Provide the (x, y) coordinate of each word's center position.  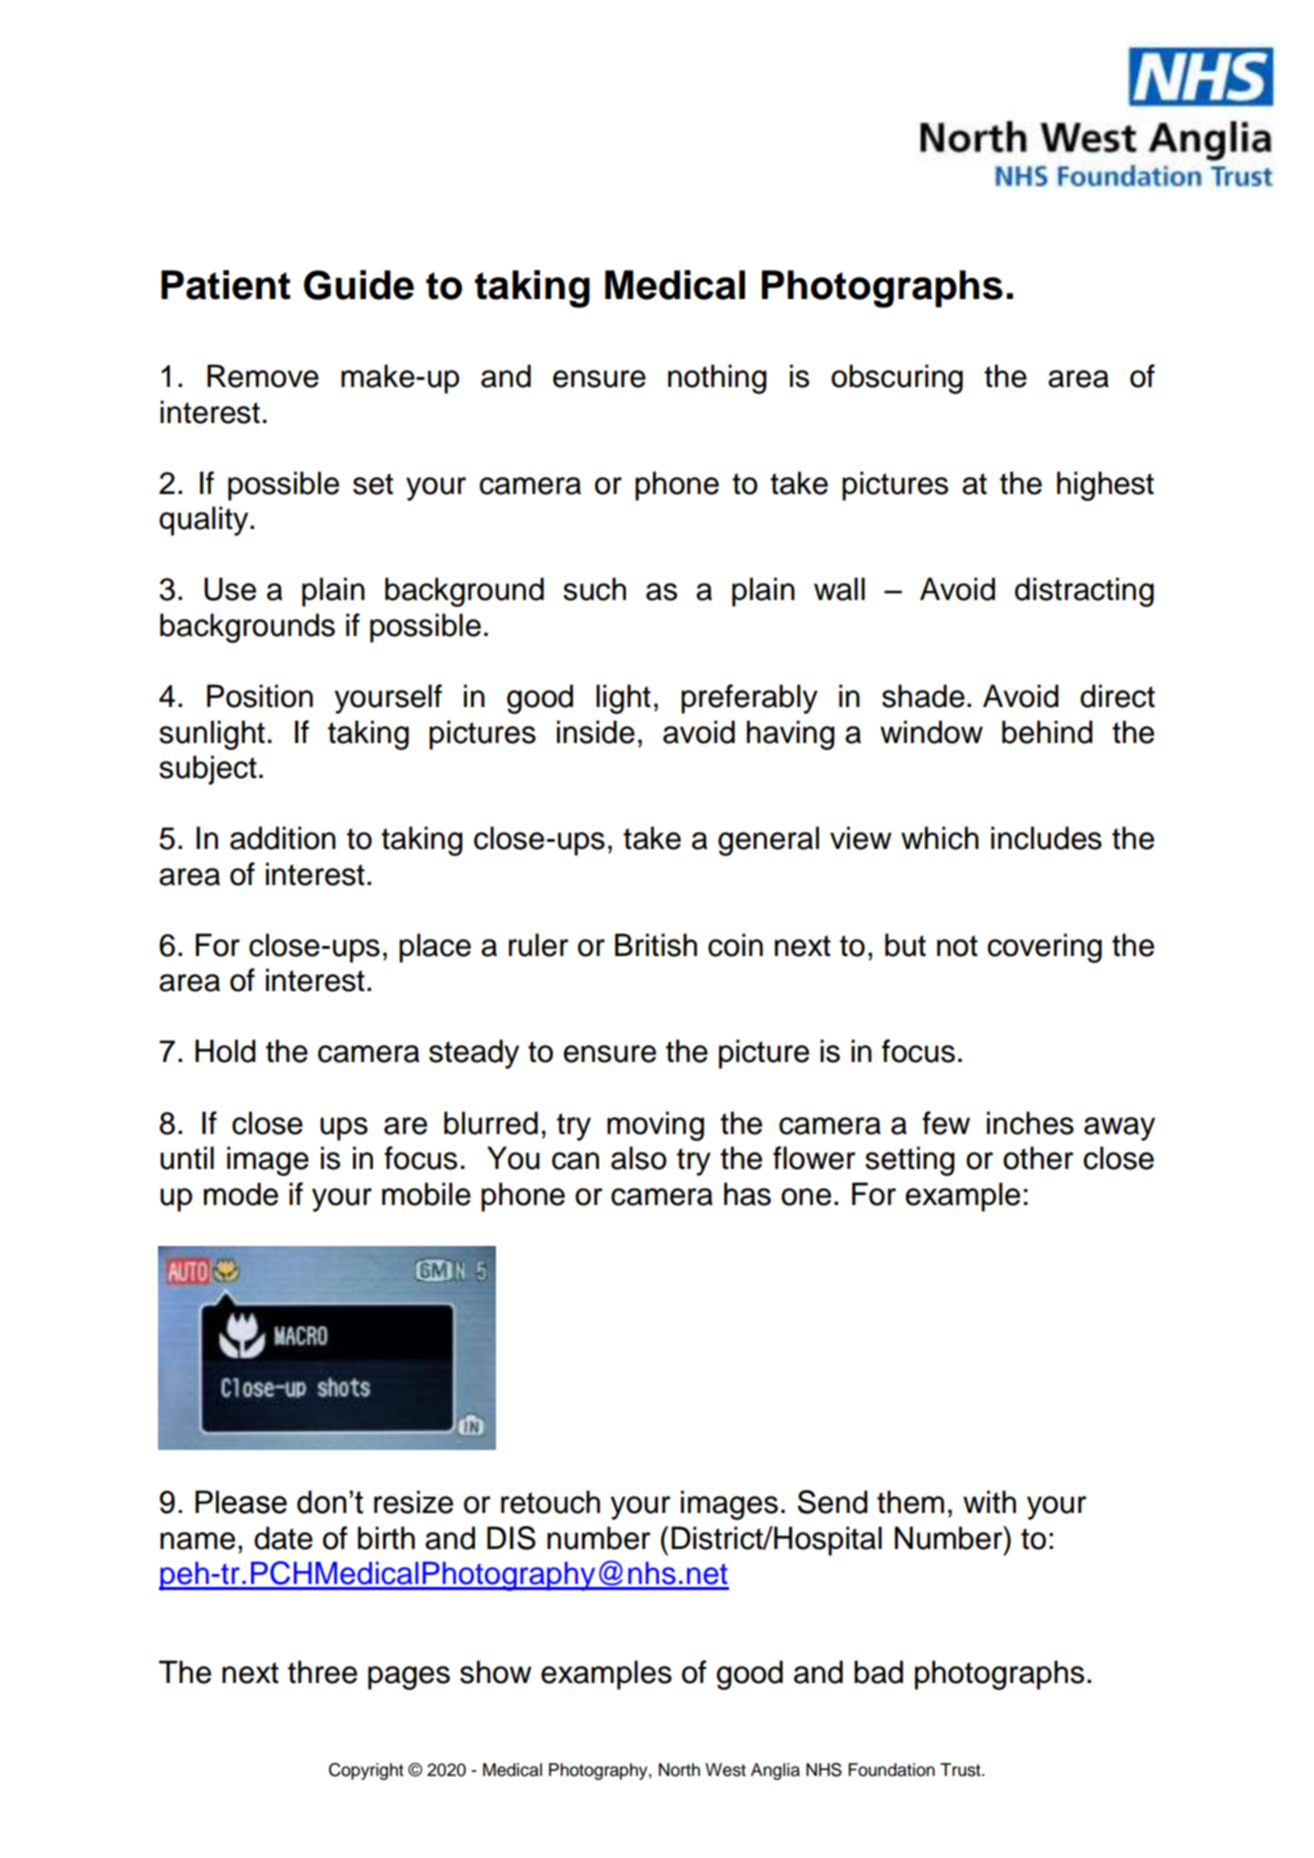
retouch (550, 1502)
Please (241, 1502)
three (322, 1672)
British (656, 945)
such (594, 589)
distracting (1084, 592)
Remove (263, 376)
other (1038, 1158)
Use (230, 589)
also (639, 1158)
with (989, 1502)
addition (283, 838)
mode (241, 1194)
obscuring (897, 379)
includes (1046, 838)
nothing (717, 379)
